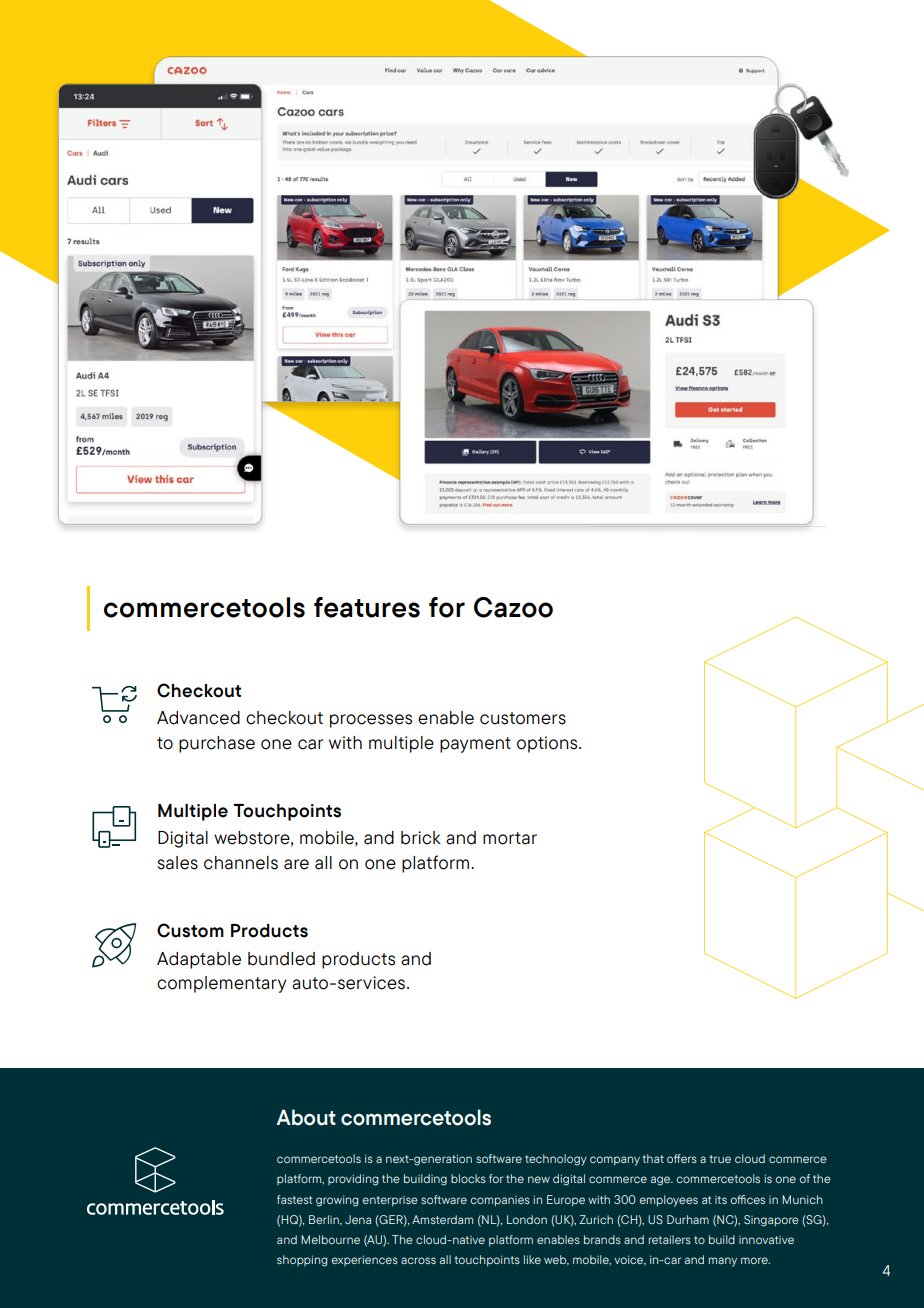  I want to click on many, so click(723, 1262).
